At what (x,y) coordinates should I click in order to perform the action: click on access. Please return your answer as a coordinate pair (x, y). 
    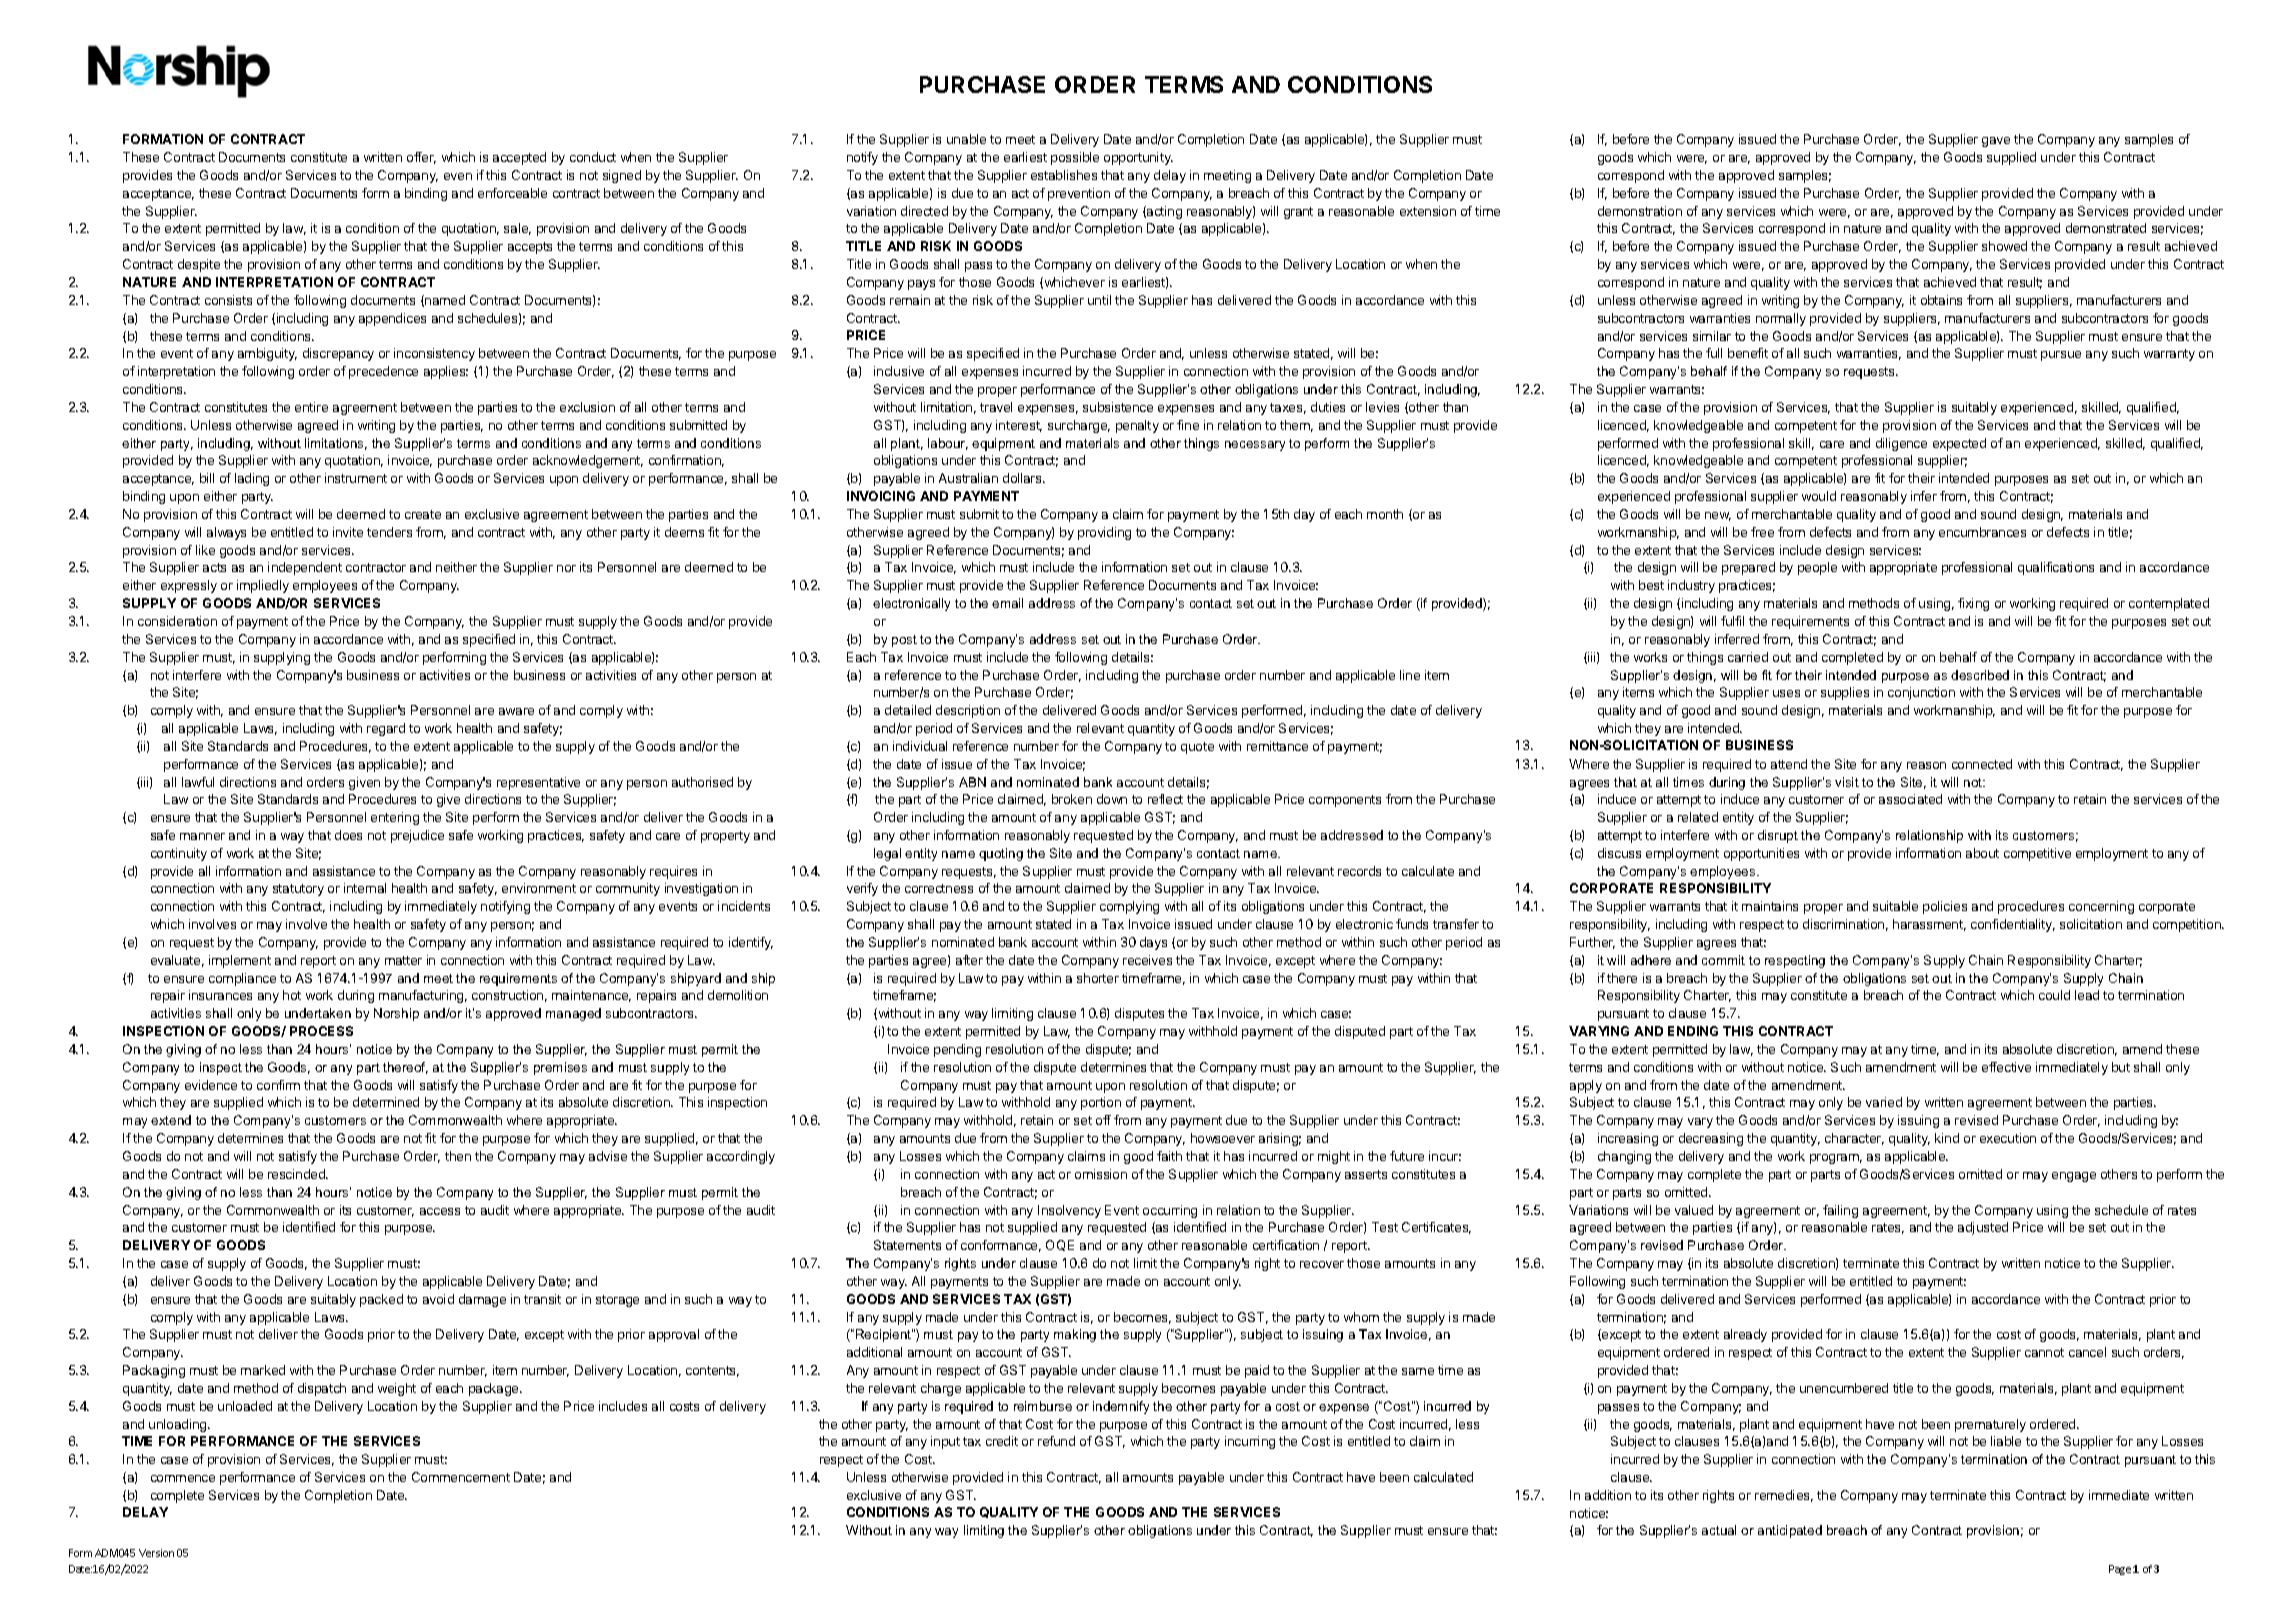
    Looking at the image, I should click on (440, 1211).
